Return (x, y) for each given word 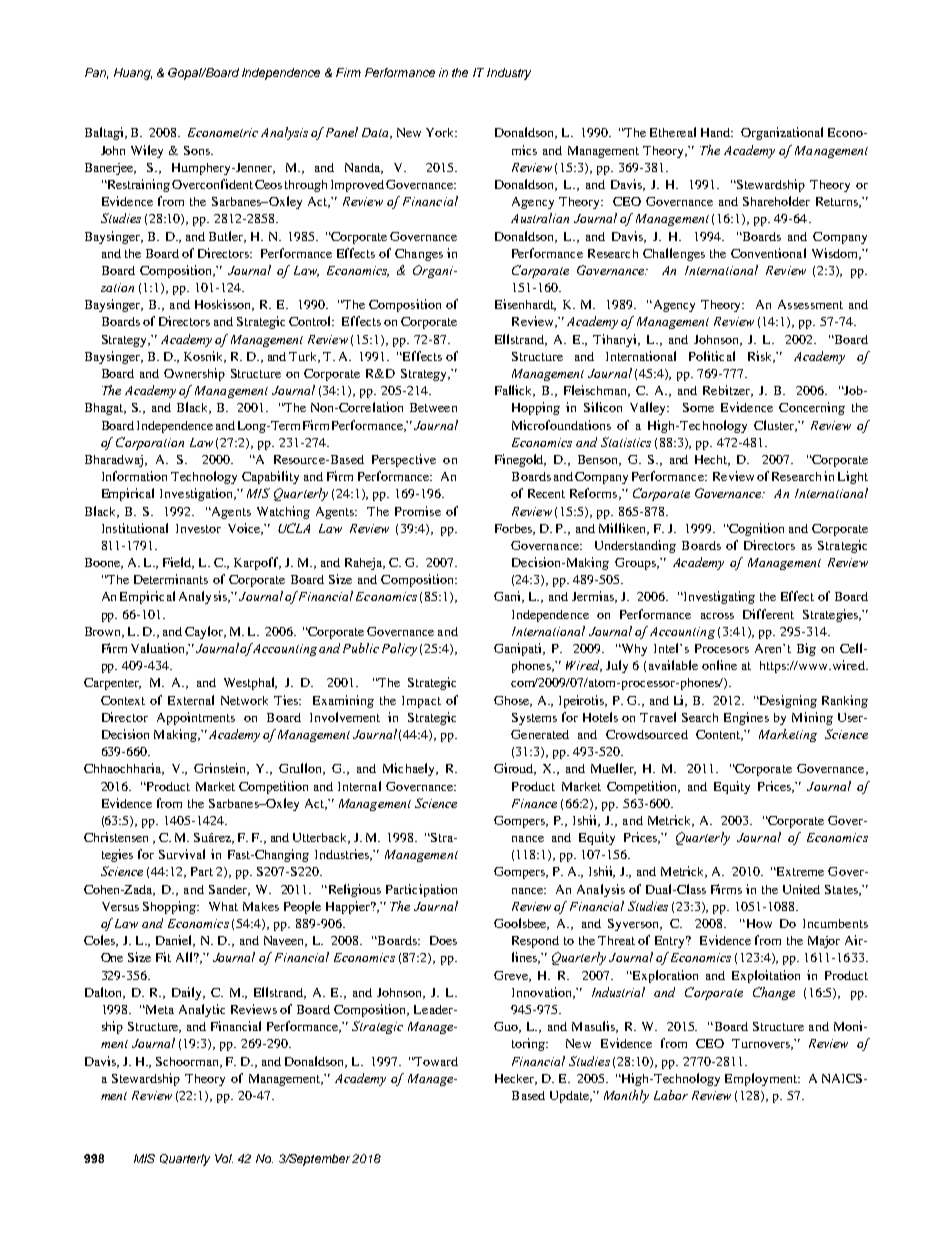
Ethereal (673, 132)
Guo (507, 1027)
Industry (509, 74)
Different (768, 614)
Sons (198, 150)
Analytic (202, 1010)
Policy (399, 649)
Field (178, 563)
